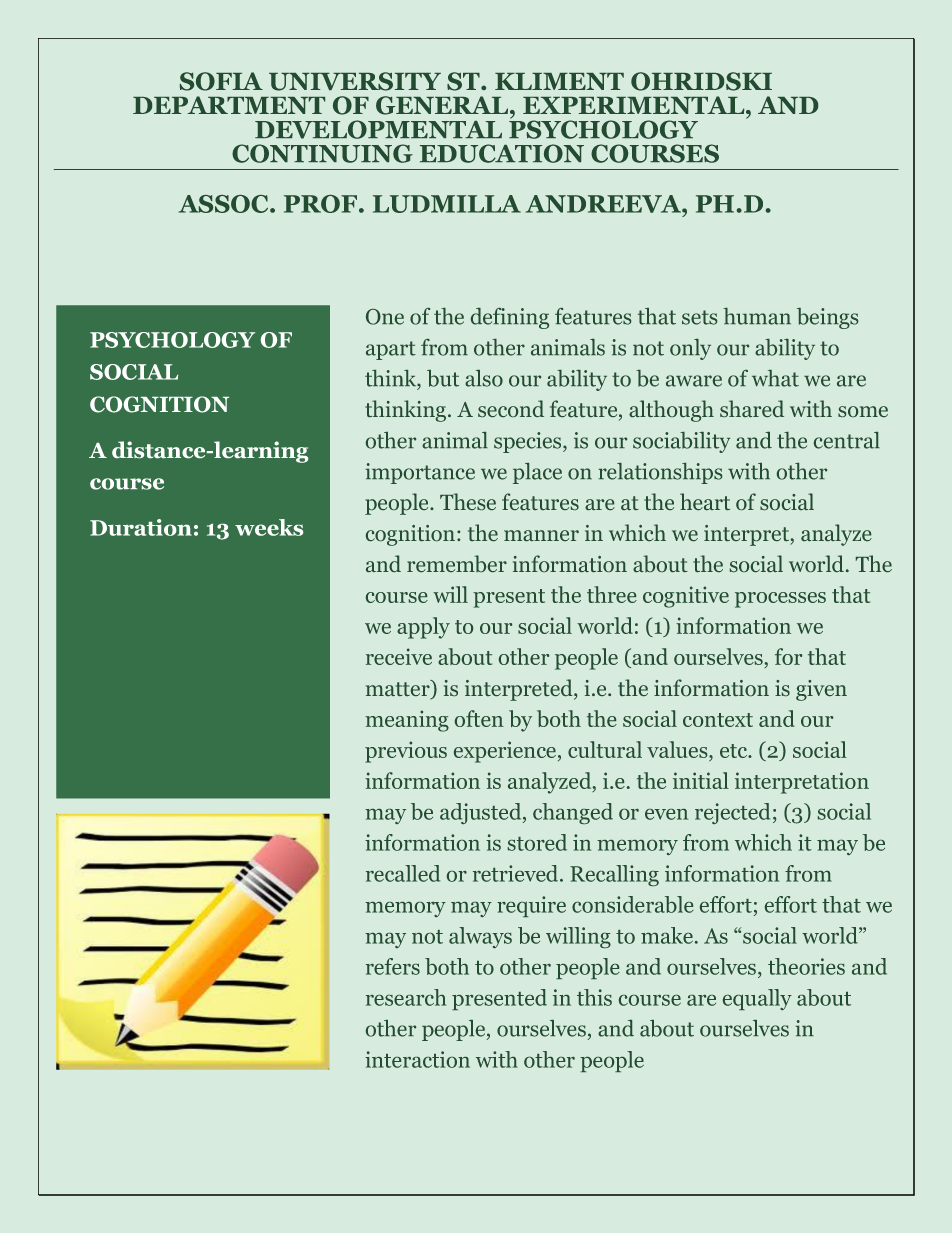  Describe the element at coordinates (510, 318) in the document. I see `defining` at that location.
